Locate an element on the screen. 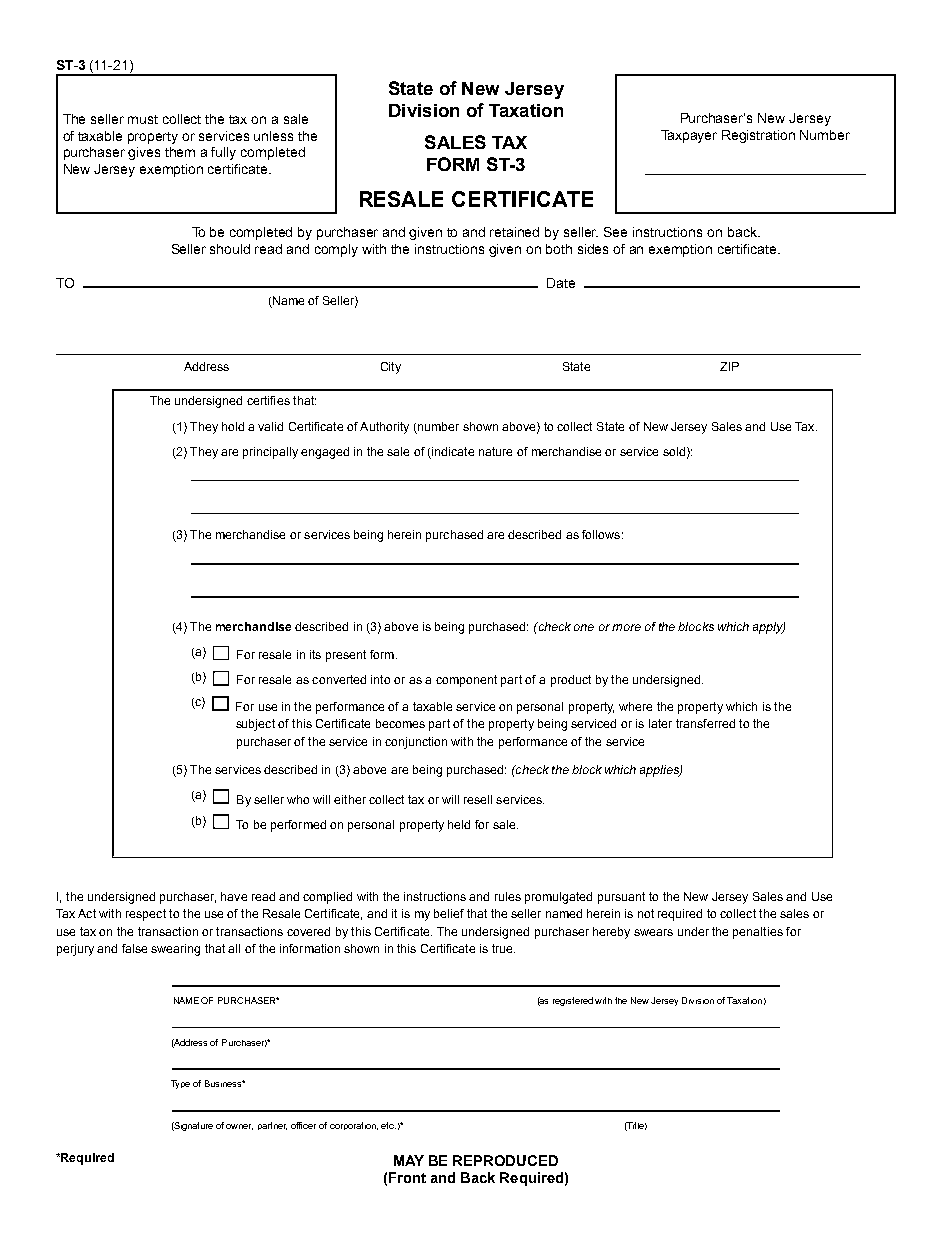 The height and width of the screenshot is (1233, 952). subject is located at coordinates (255, 725).
